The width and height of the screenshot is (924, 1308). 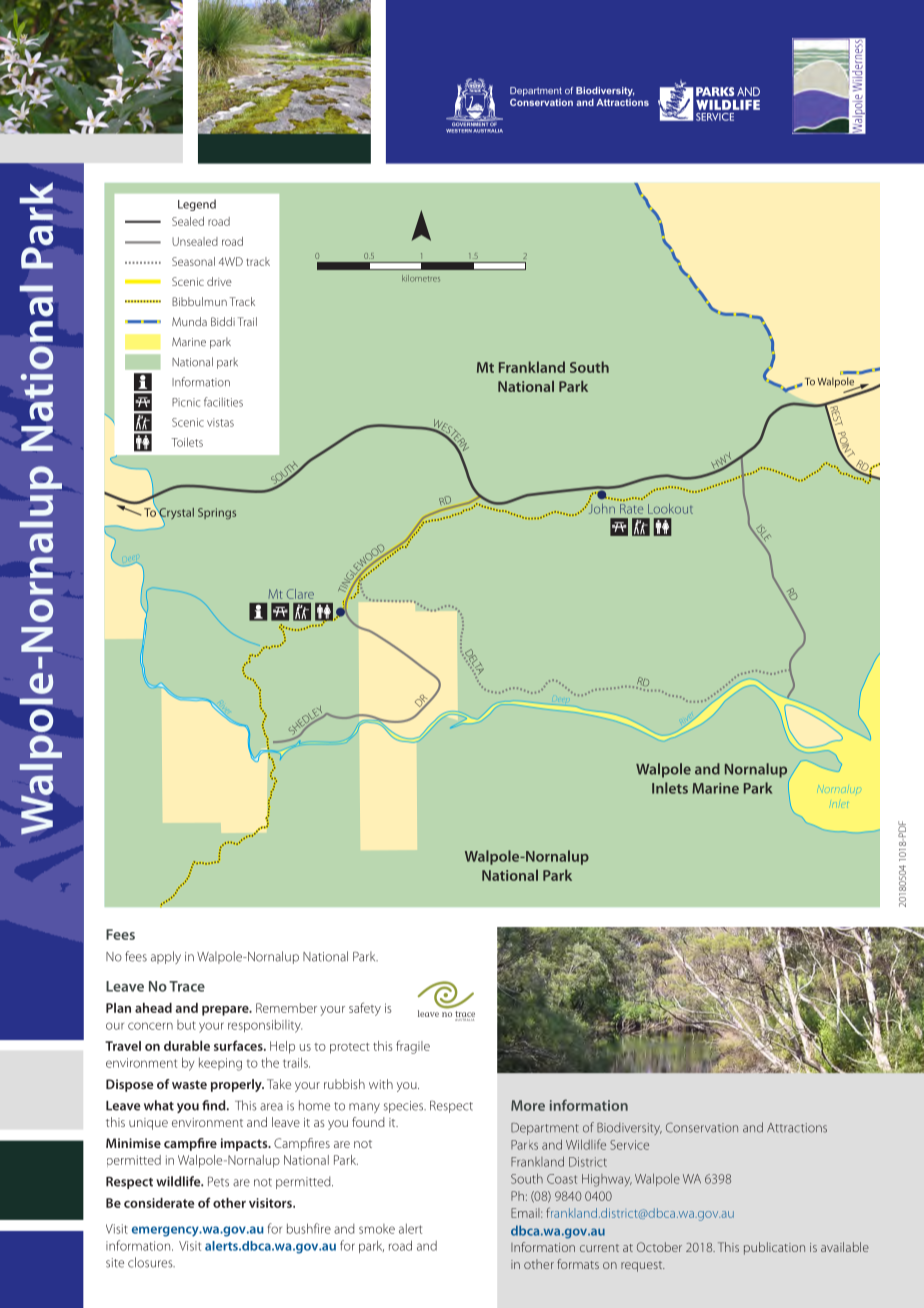 I want to click on More, so click(x=528, y=1105).
